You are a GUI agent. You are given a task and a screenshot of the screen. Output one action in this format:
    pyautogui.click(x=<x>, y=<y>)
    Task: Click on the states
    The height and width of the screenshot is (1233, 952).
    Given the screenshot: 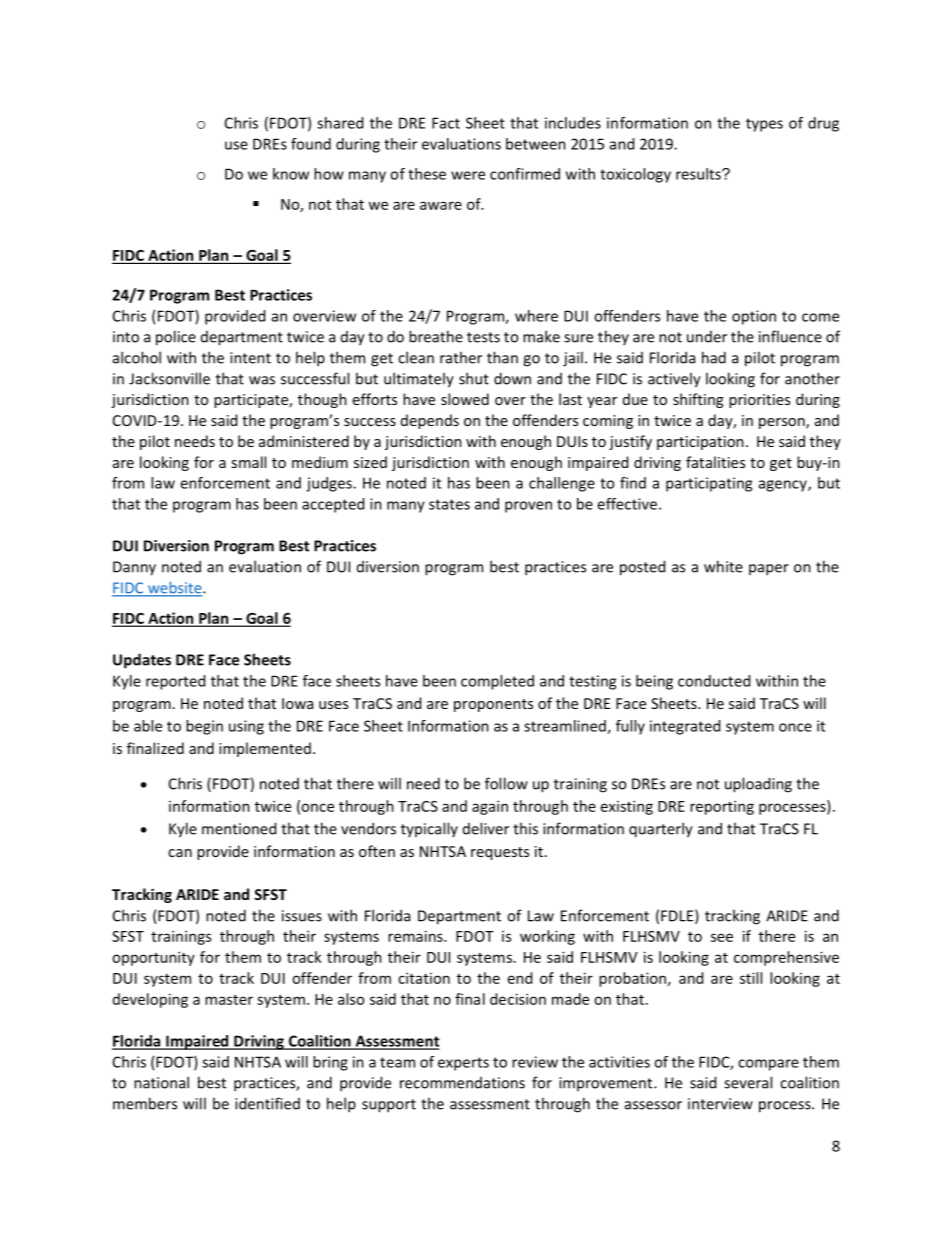 What is the action you would take?
    pyautogui.click(x=449, y=504)
